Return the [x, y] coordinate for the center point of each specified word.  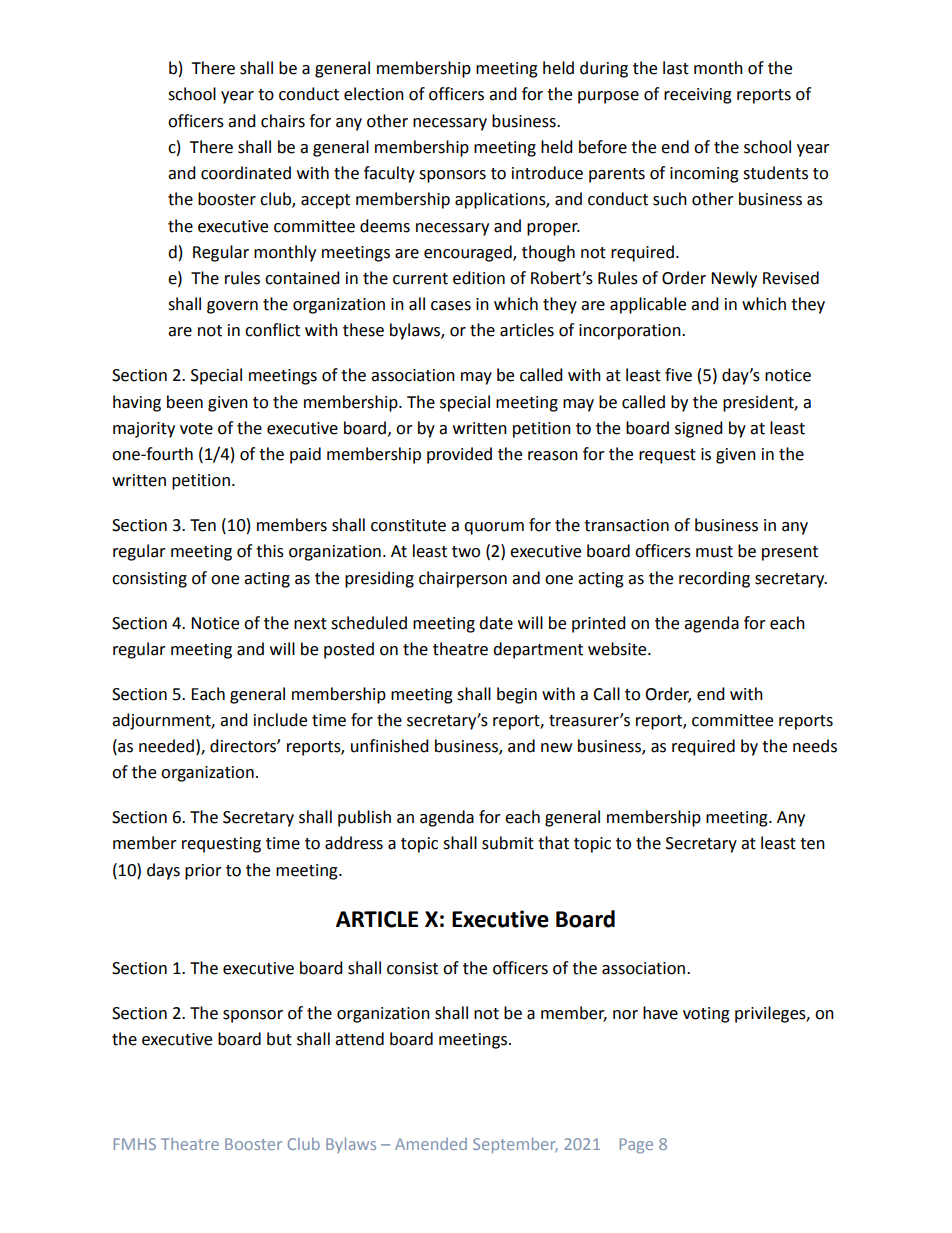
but [279, 1039]
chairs [283, 121]
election [374, 94]
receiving [698, 96]
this [270, 551]
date [496, 623]
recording [714, 579]
